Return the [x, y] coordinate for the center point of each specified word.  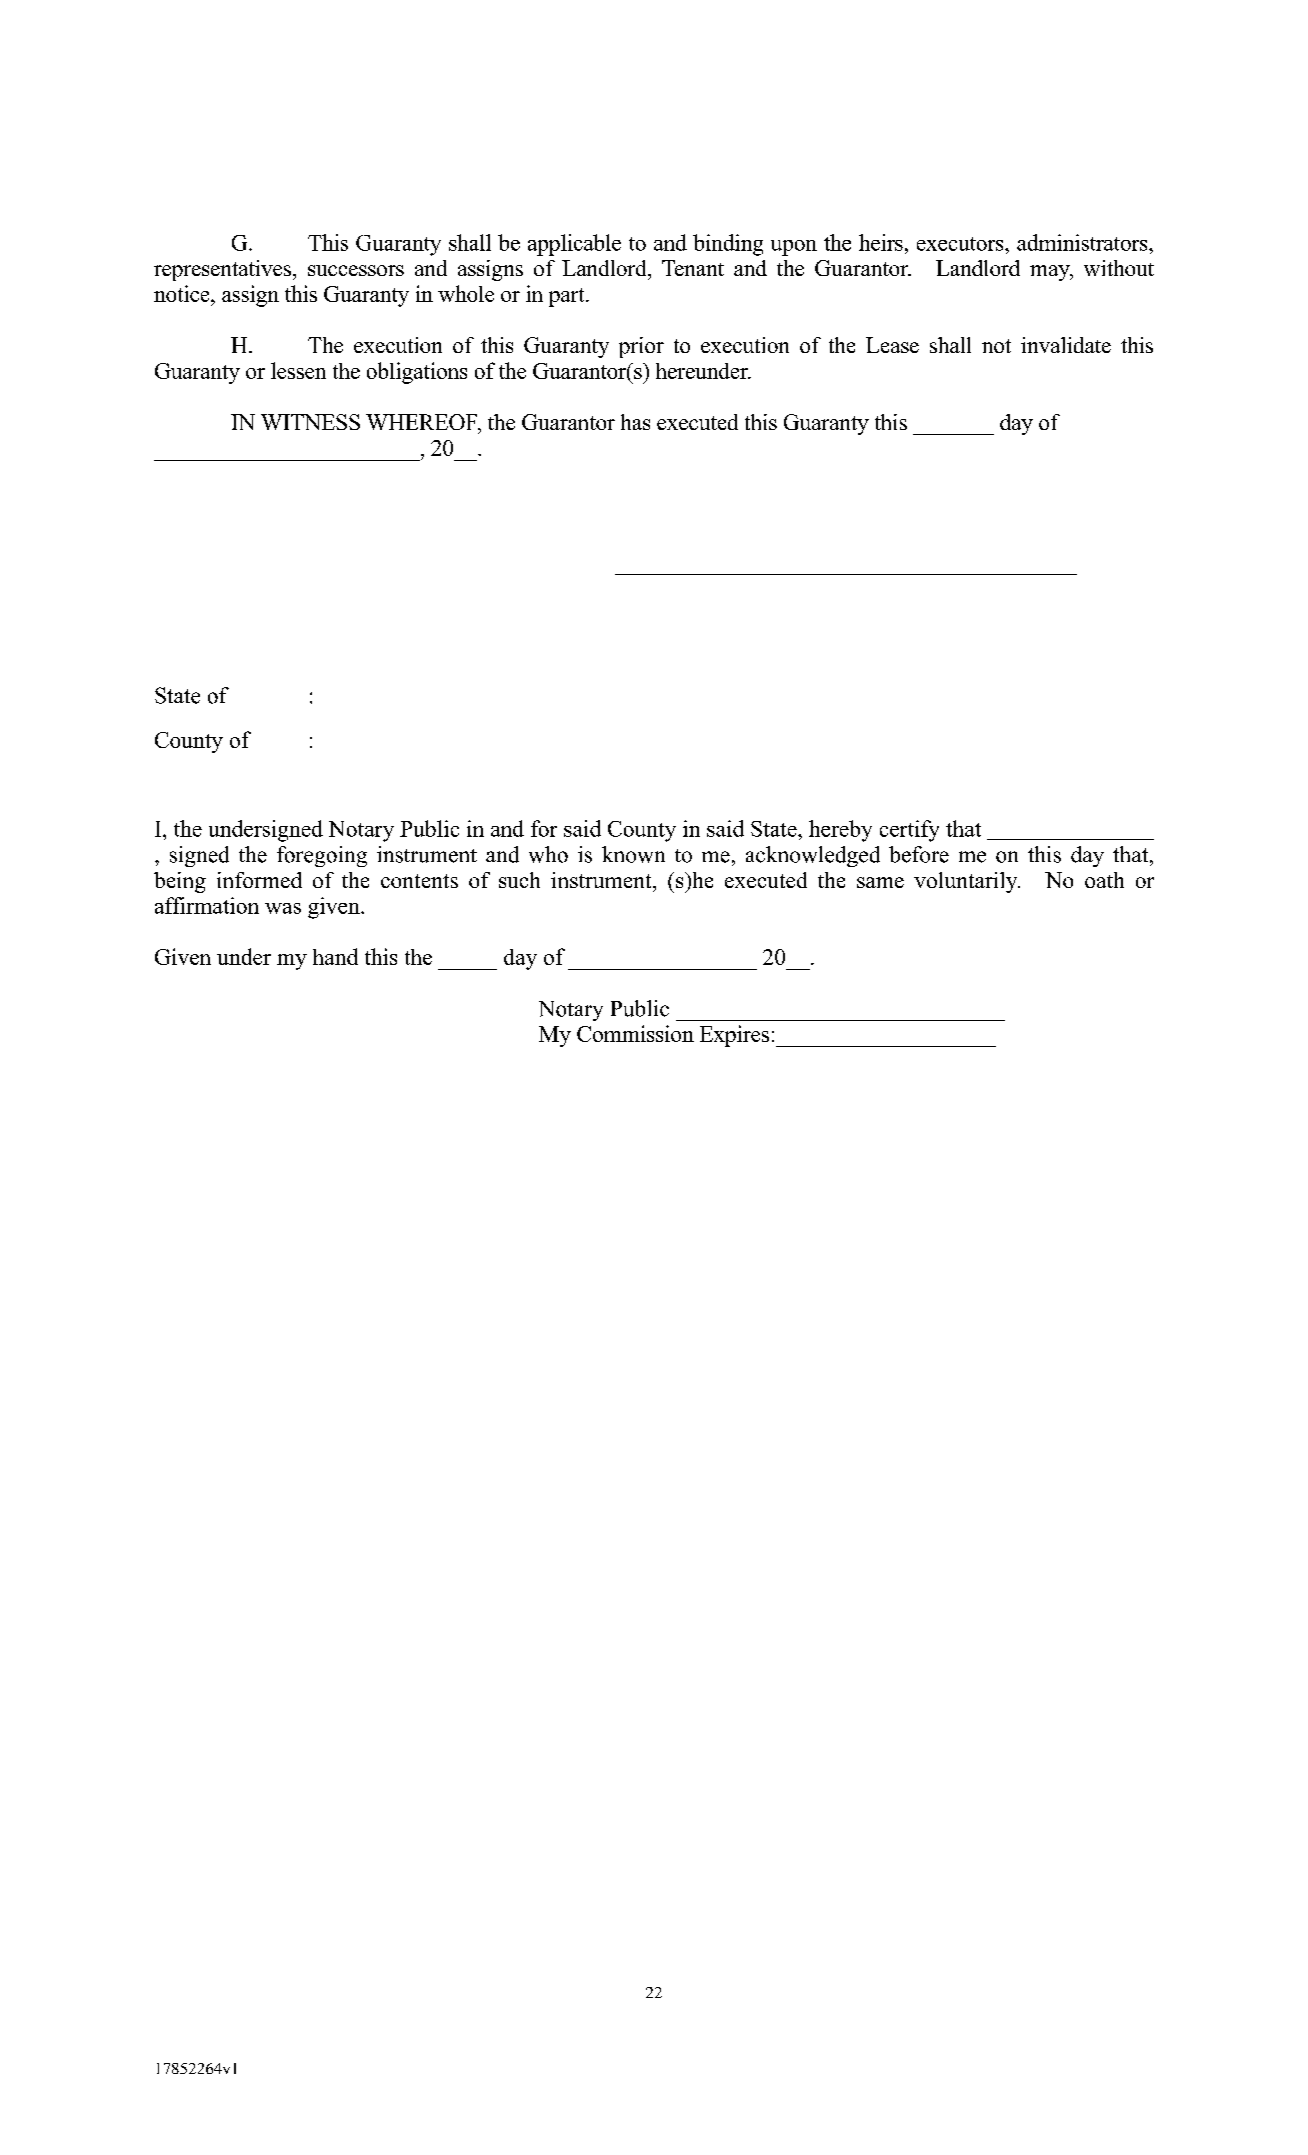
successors [356, 270]
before [919, 854]
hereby [840, 831]
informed [259, 880]
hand [335, 956]
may [1051, 273]
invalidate [1066, 345]
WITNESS [310, 422]
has [635, 422]
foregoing [322, 856]
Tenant [693, 268]
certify [909, 831]
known [633, 854]
